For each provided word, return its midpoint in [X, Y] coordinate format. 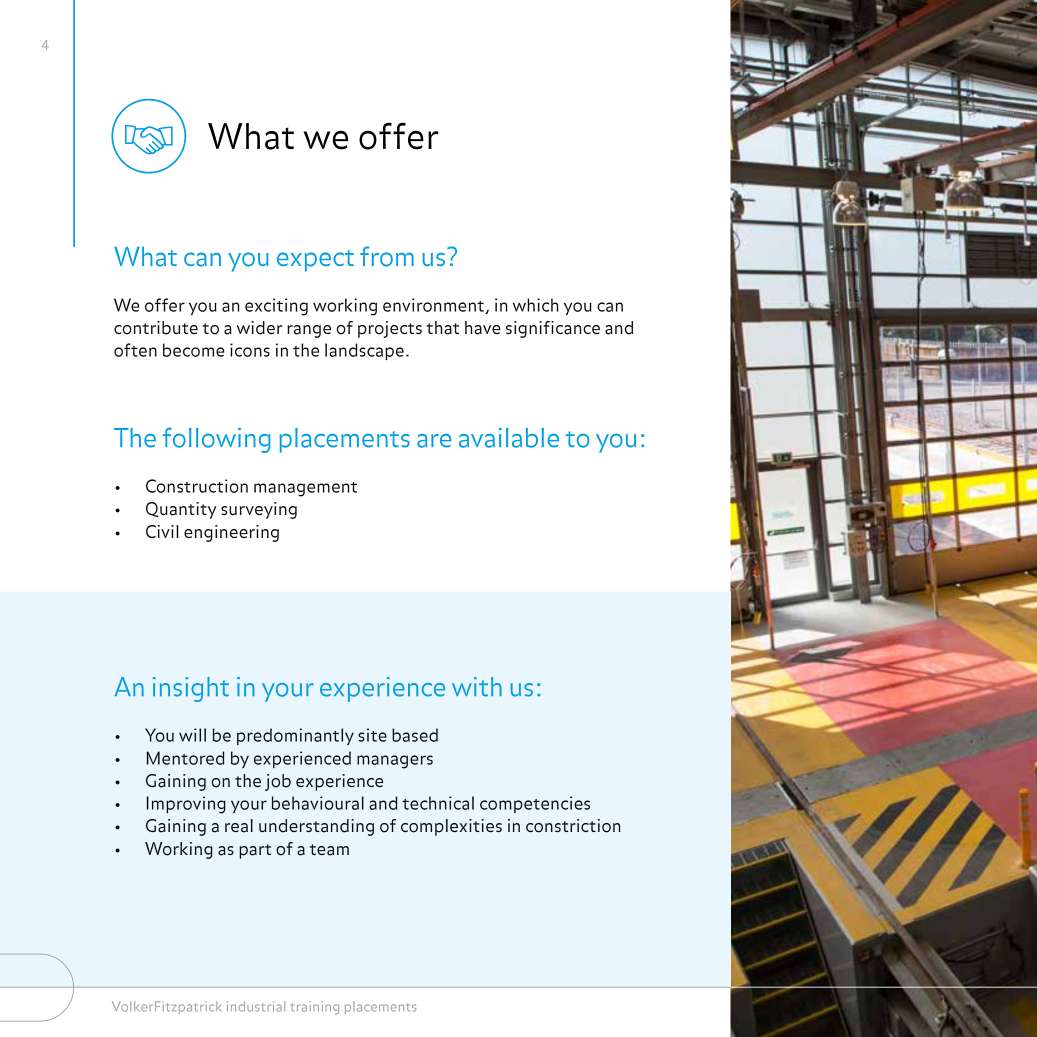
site [372, 735]
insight [191, 689]
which [536, 305]
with [477, 687]
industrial [256, 1006]
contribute [156, 328]
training [314, 1008]
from [387, 256]
